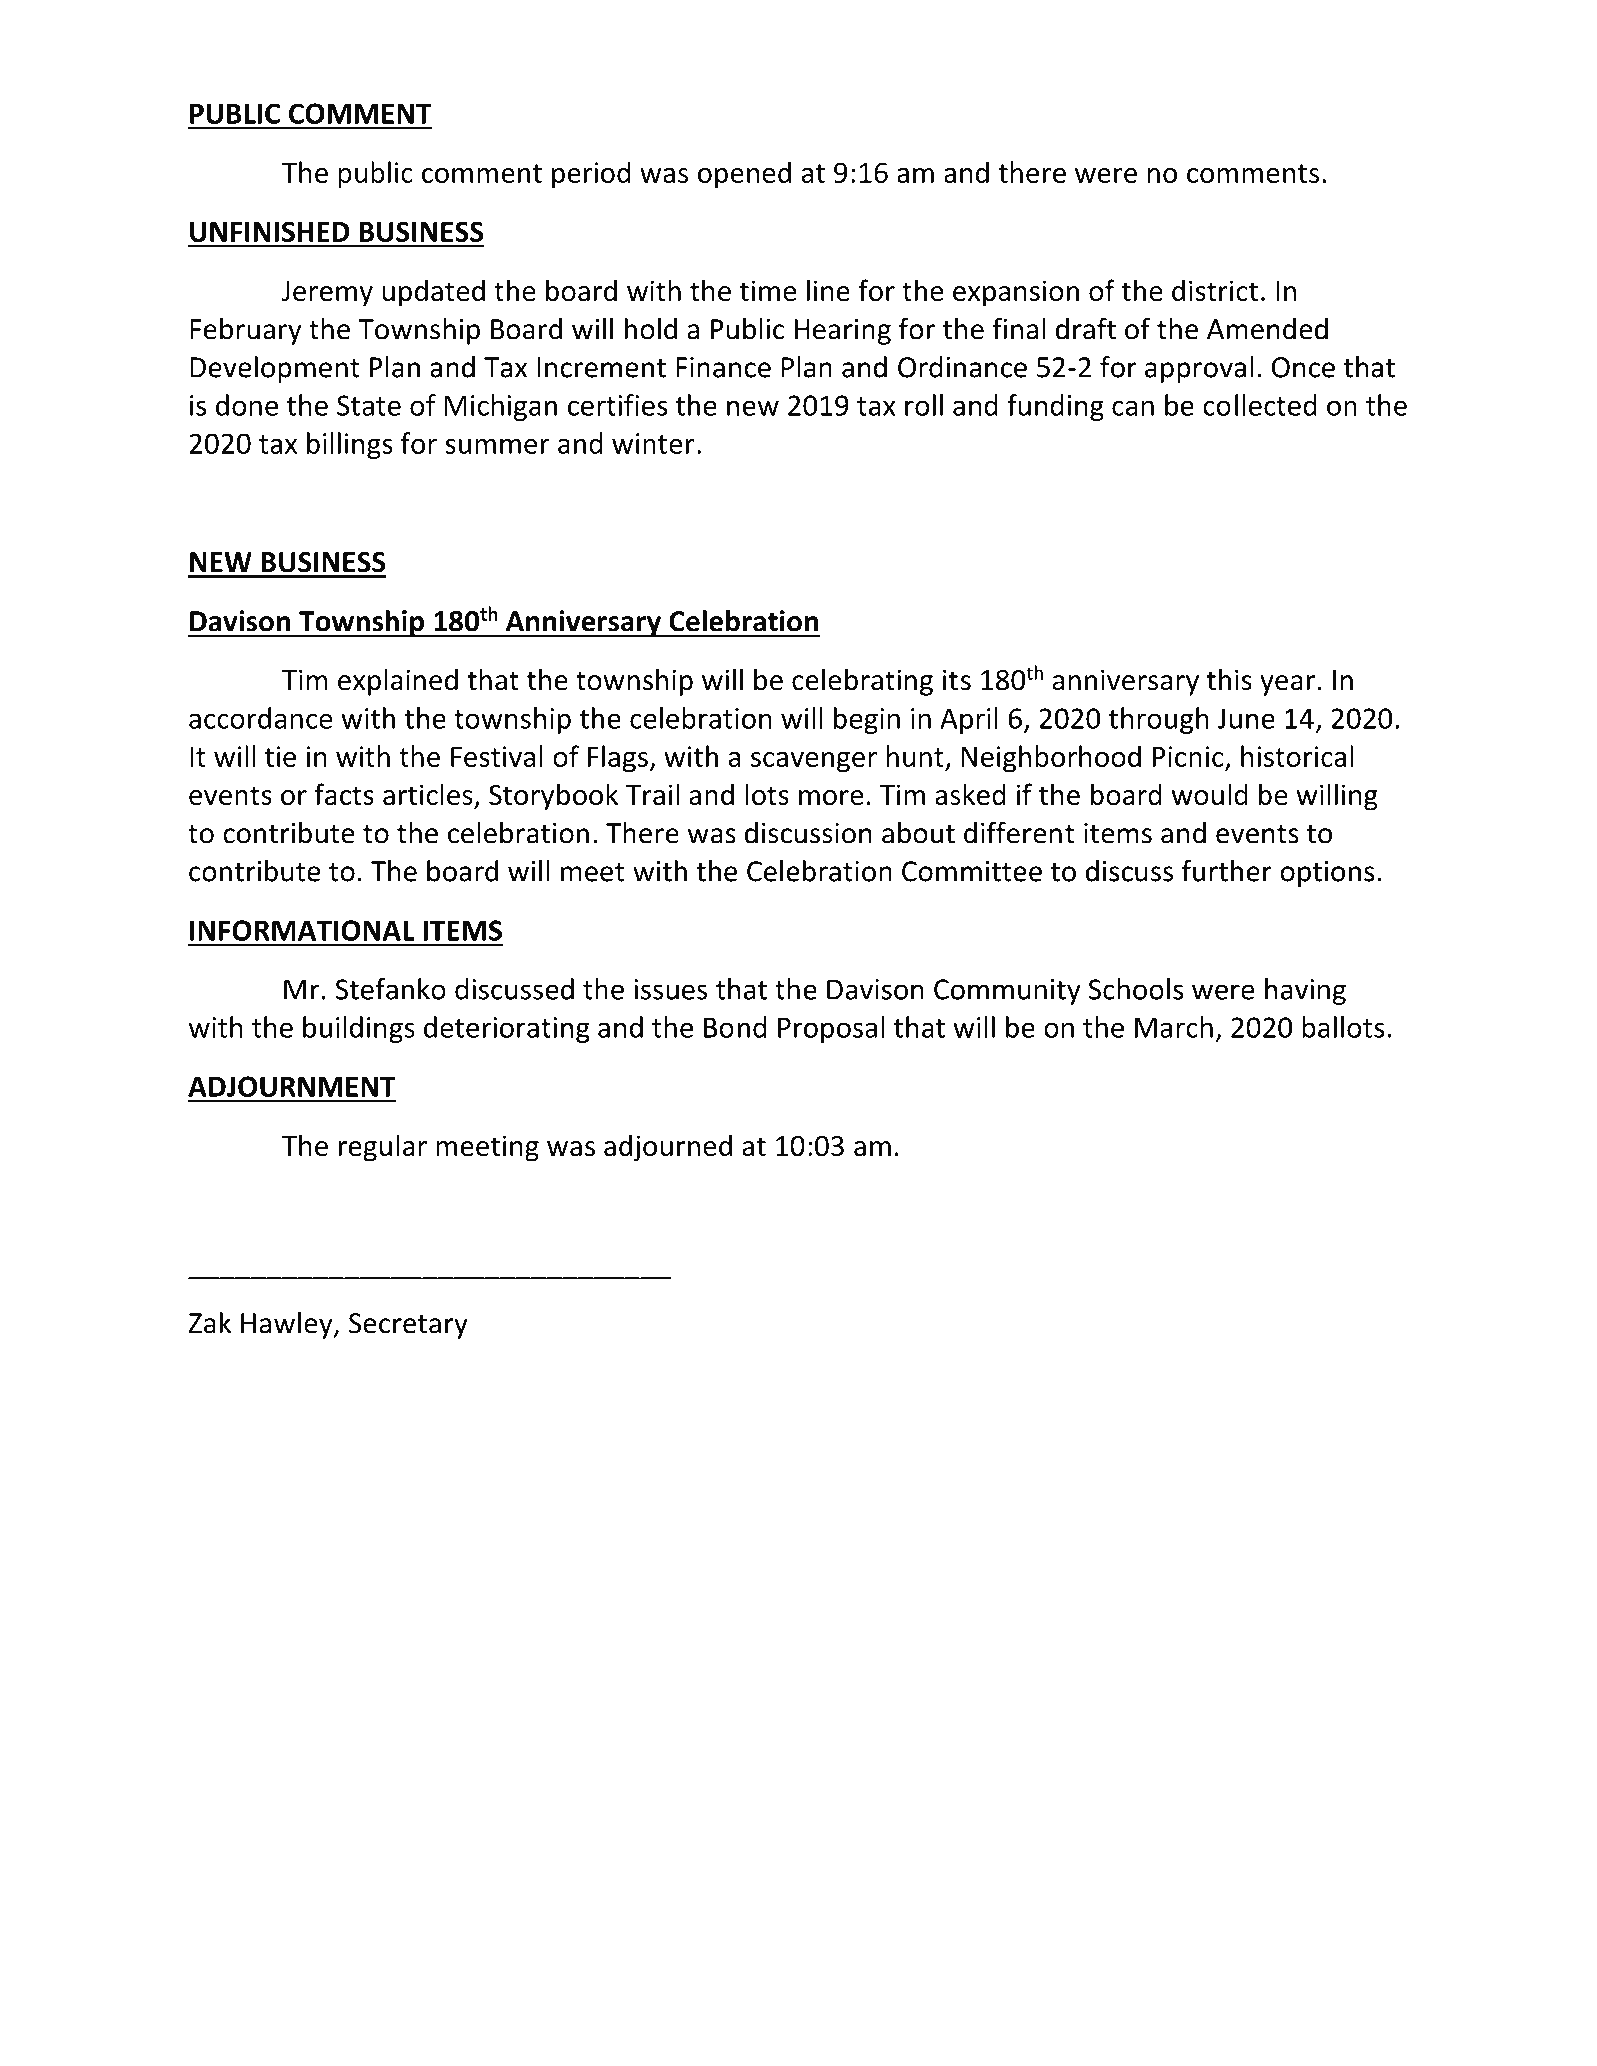 The width and height of the image is (1597, 2066). I want to click on further, so click(1227, 871).
